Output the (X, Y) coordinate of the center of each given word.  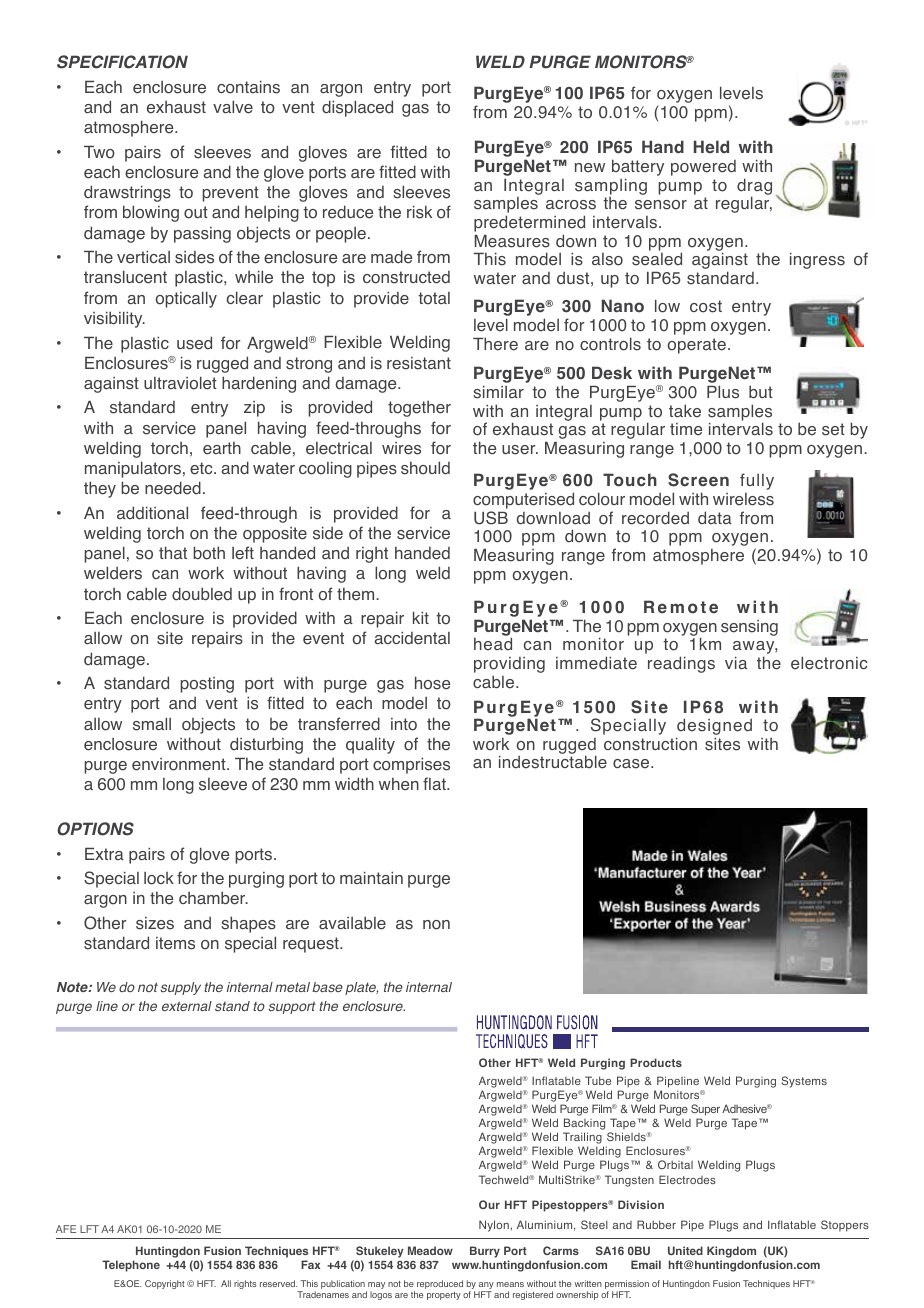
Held (711, 147)
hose (432, 683)
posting (207, 685)
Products (656, 1062)
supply (180, 988)
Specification (122, 62)
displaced (357, 108)
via (736, 663)
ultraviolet (180, 383)
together (419, 408)
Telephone (131, 1266)
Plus (723, 392)
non (436, 925)
